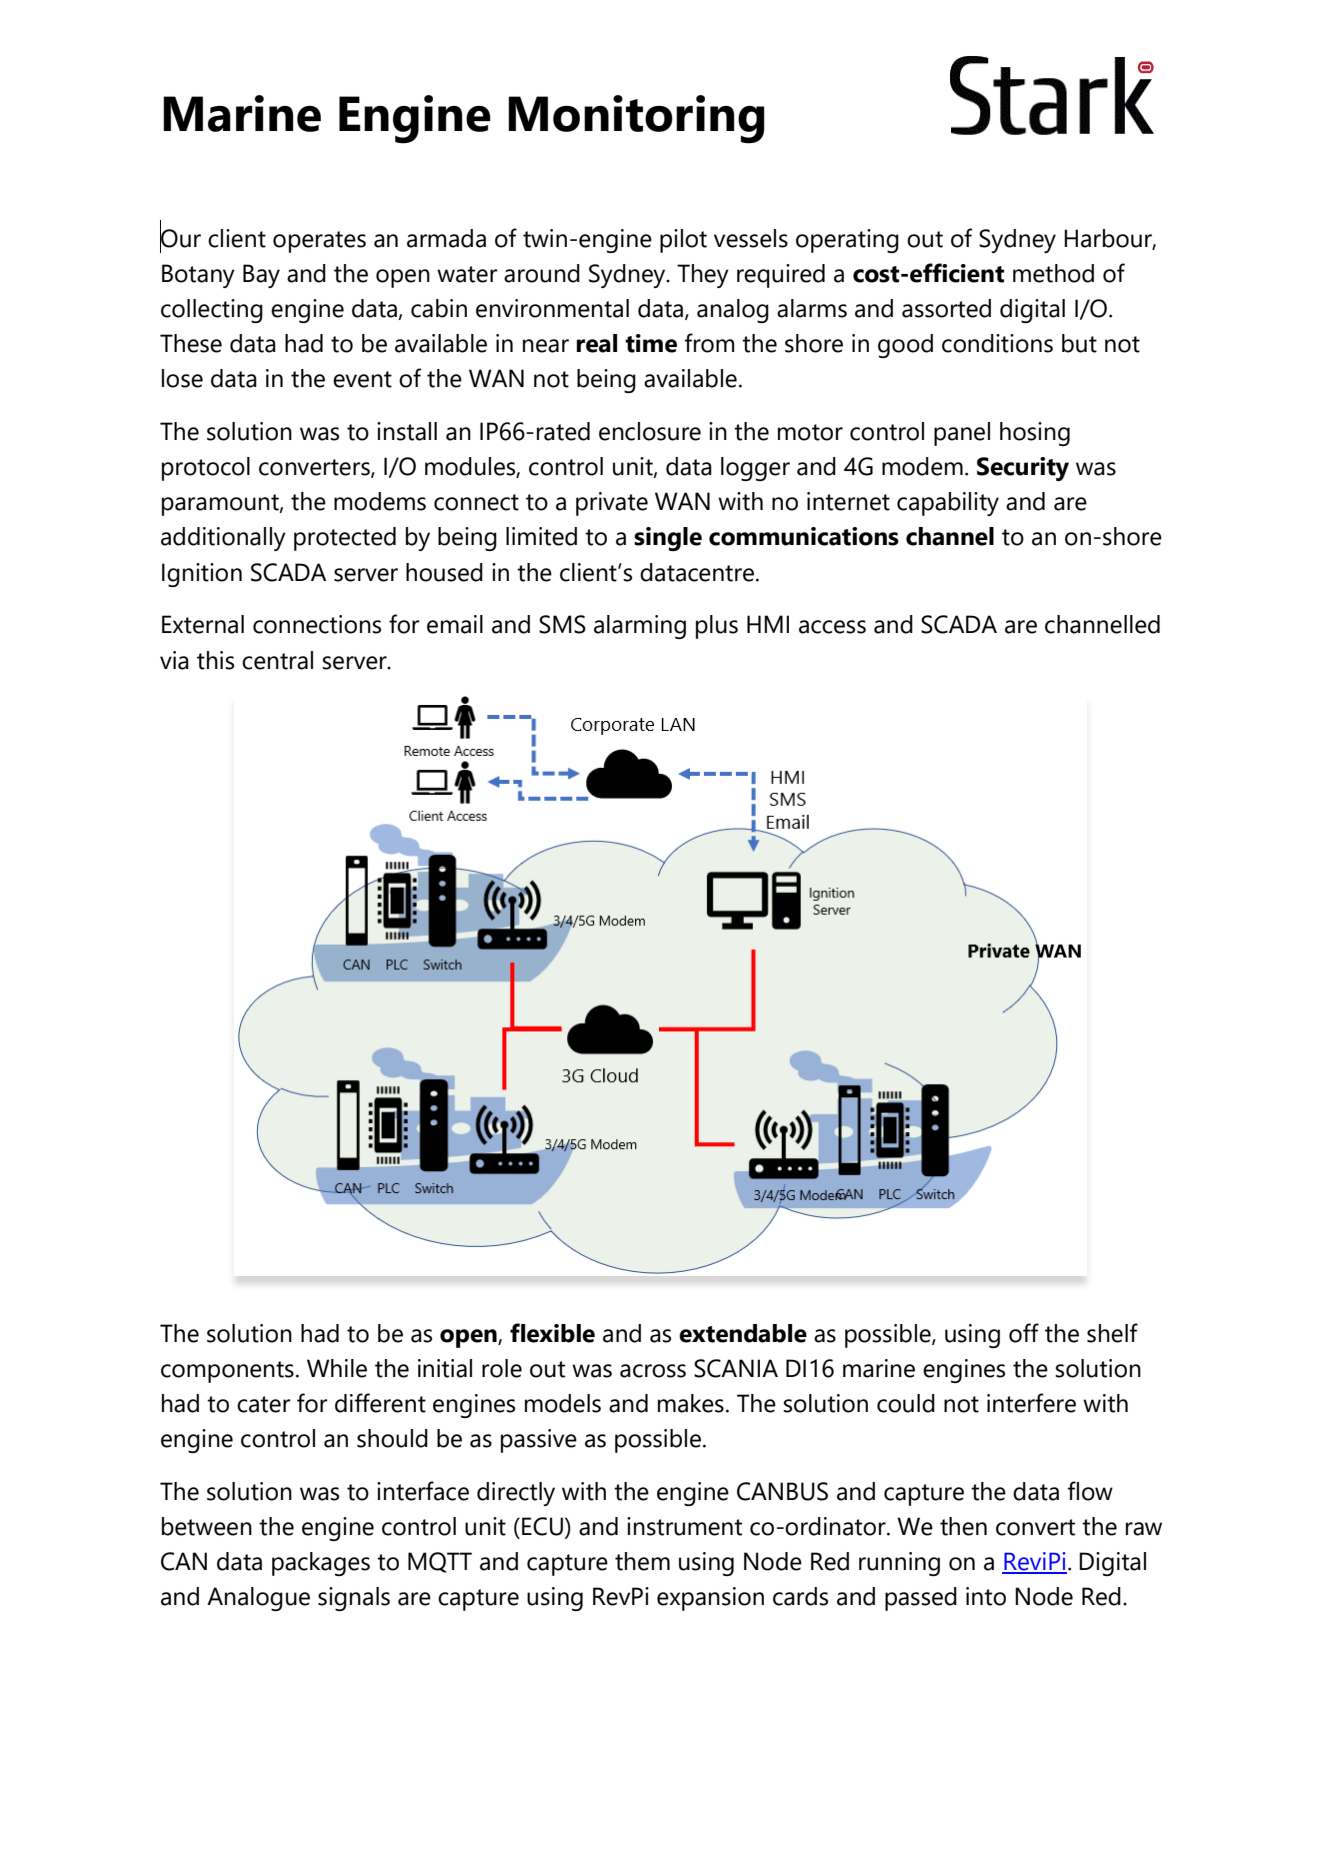  What do you see at coordinates (636, 119) in the document?
I see `Monitoring` at bounding box center [636, 119].
